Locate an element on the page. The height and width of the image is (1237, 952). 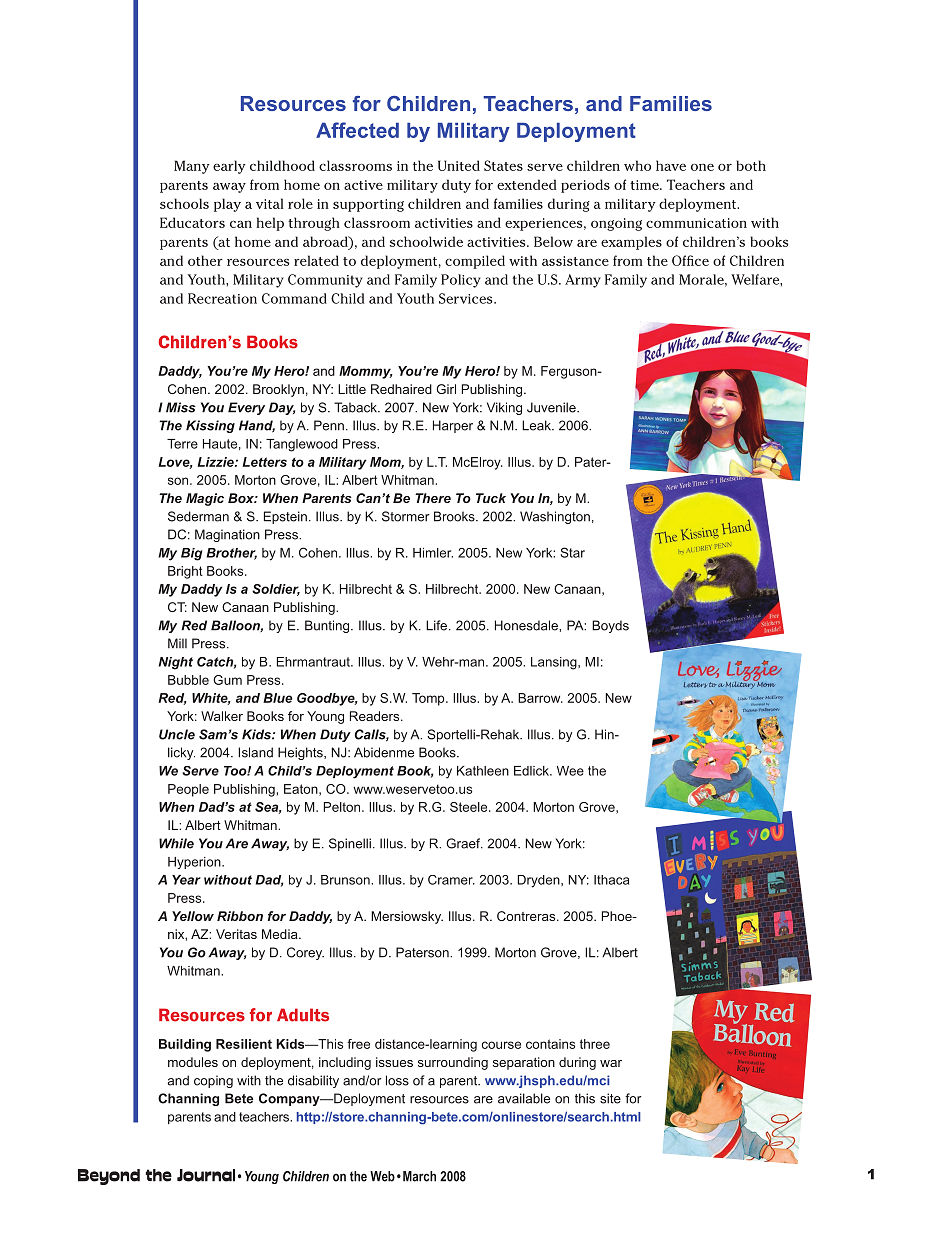
Journal is located at coordinates (206, 1175).
